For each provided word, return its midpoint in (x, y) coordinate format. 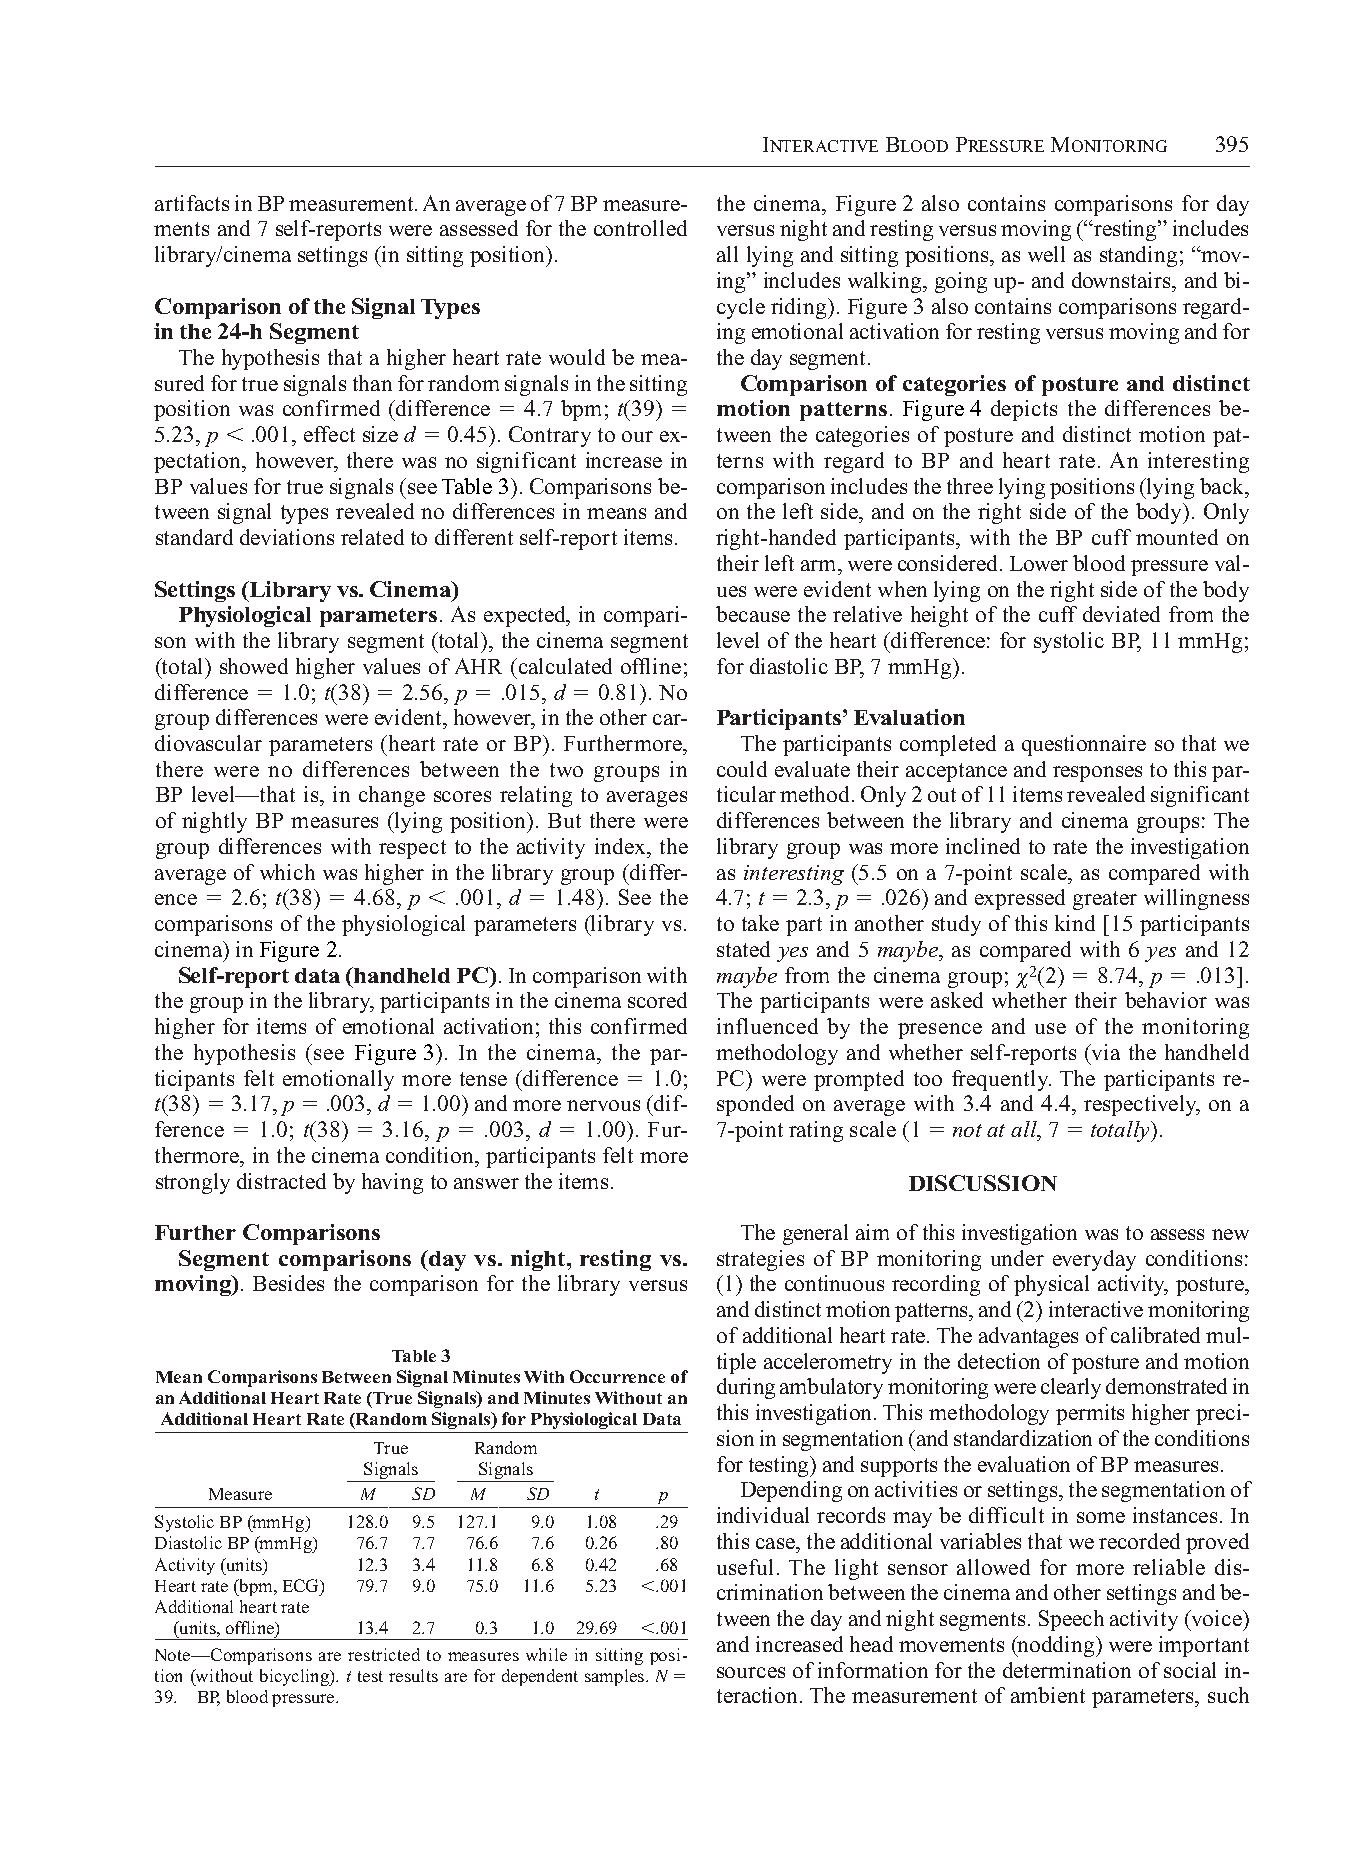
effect (329, 434)
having (392, 1183)
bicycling (295, 1677)
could (742, 769)
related (372, 537)
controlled (640, 228)
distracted (281, 1181)
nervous (603, 1105)
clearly (1071, 1388)
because (753, 614)
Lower (1039, 563)
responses (1097, 774)
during (746, 1388)
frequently (1001, 1080)
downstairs (1122, 280)
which (287, 872)
